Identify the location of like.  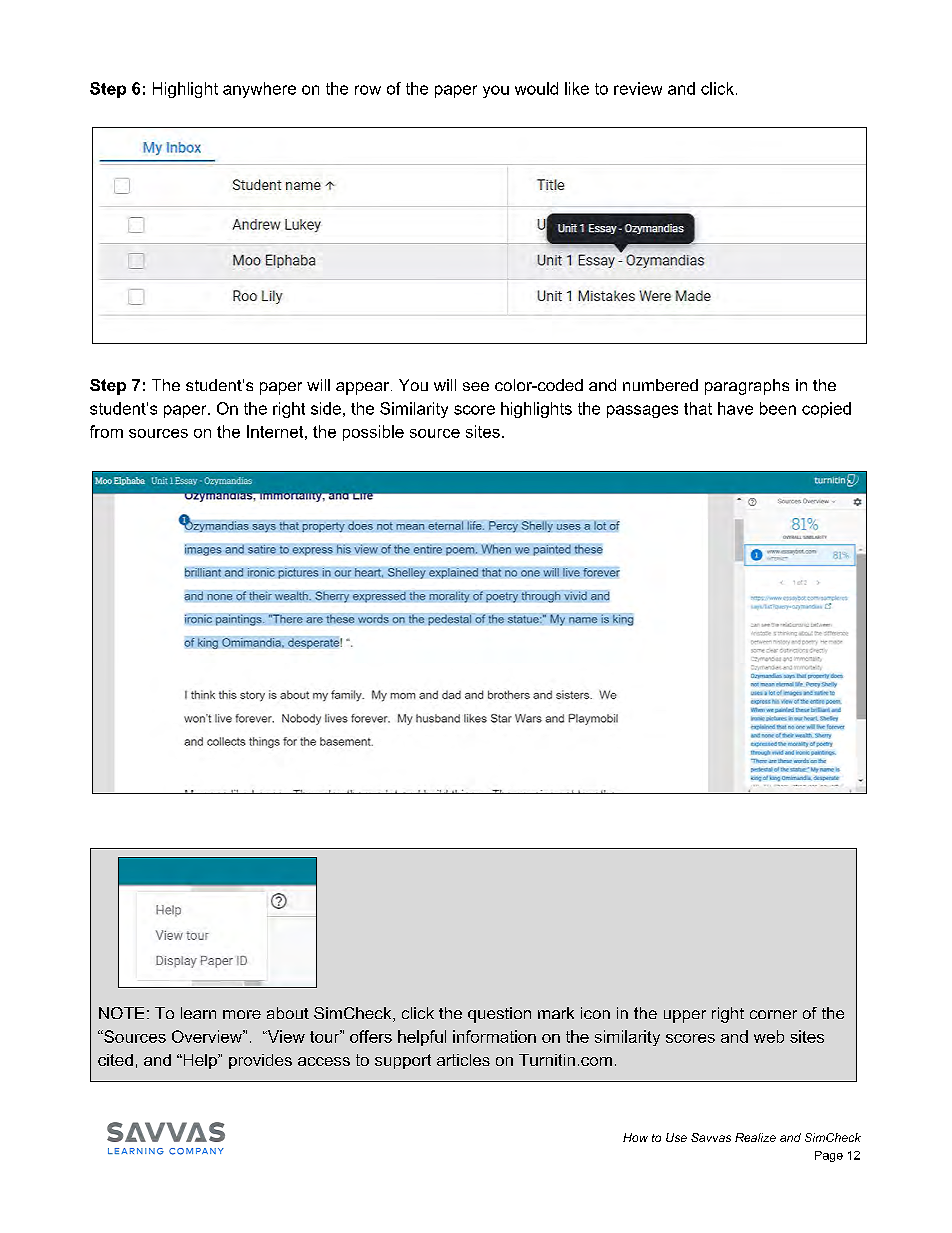
(577, 88).
